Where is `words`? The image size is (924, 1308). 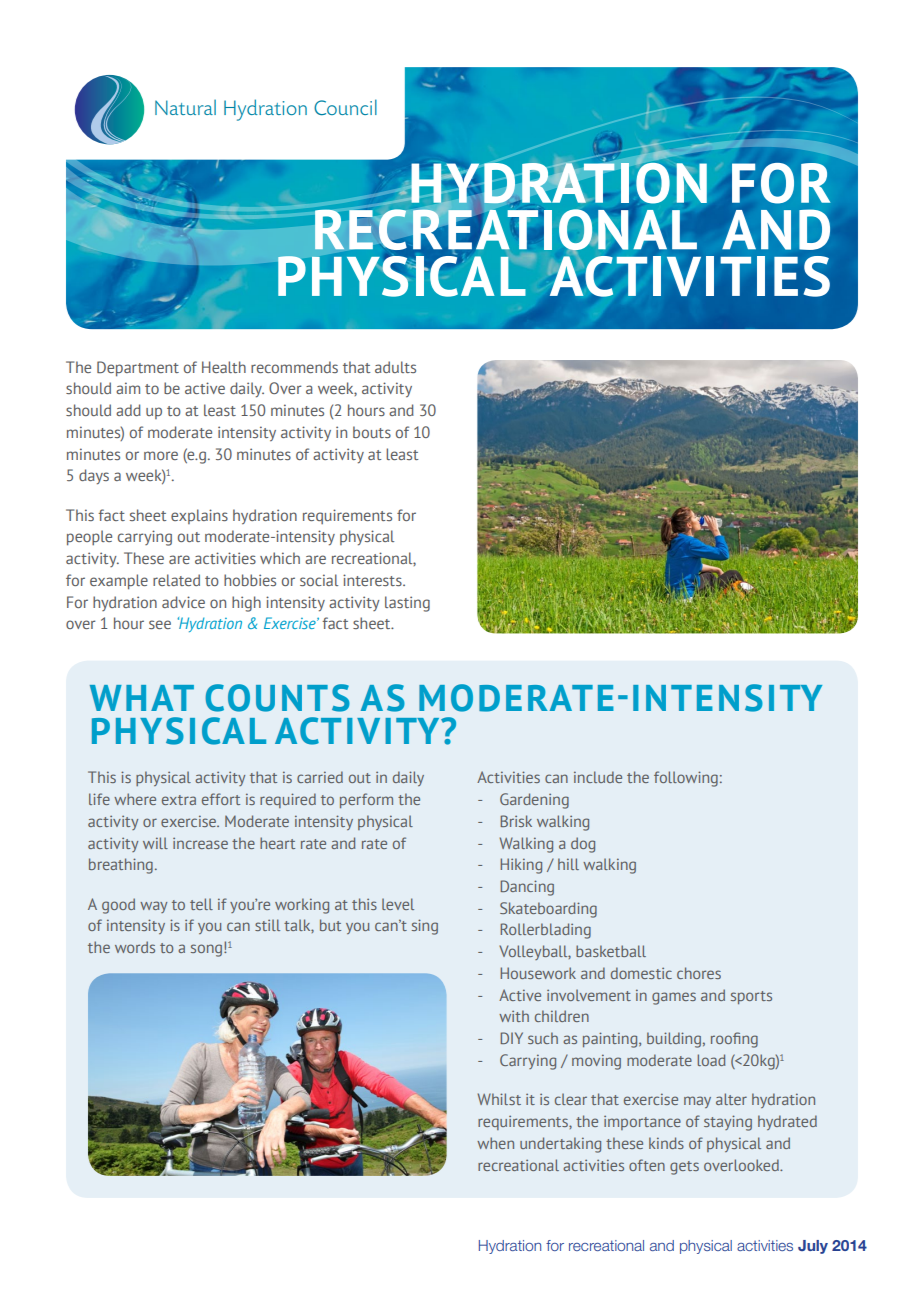 words is located at coordinates (135, 947).
